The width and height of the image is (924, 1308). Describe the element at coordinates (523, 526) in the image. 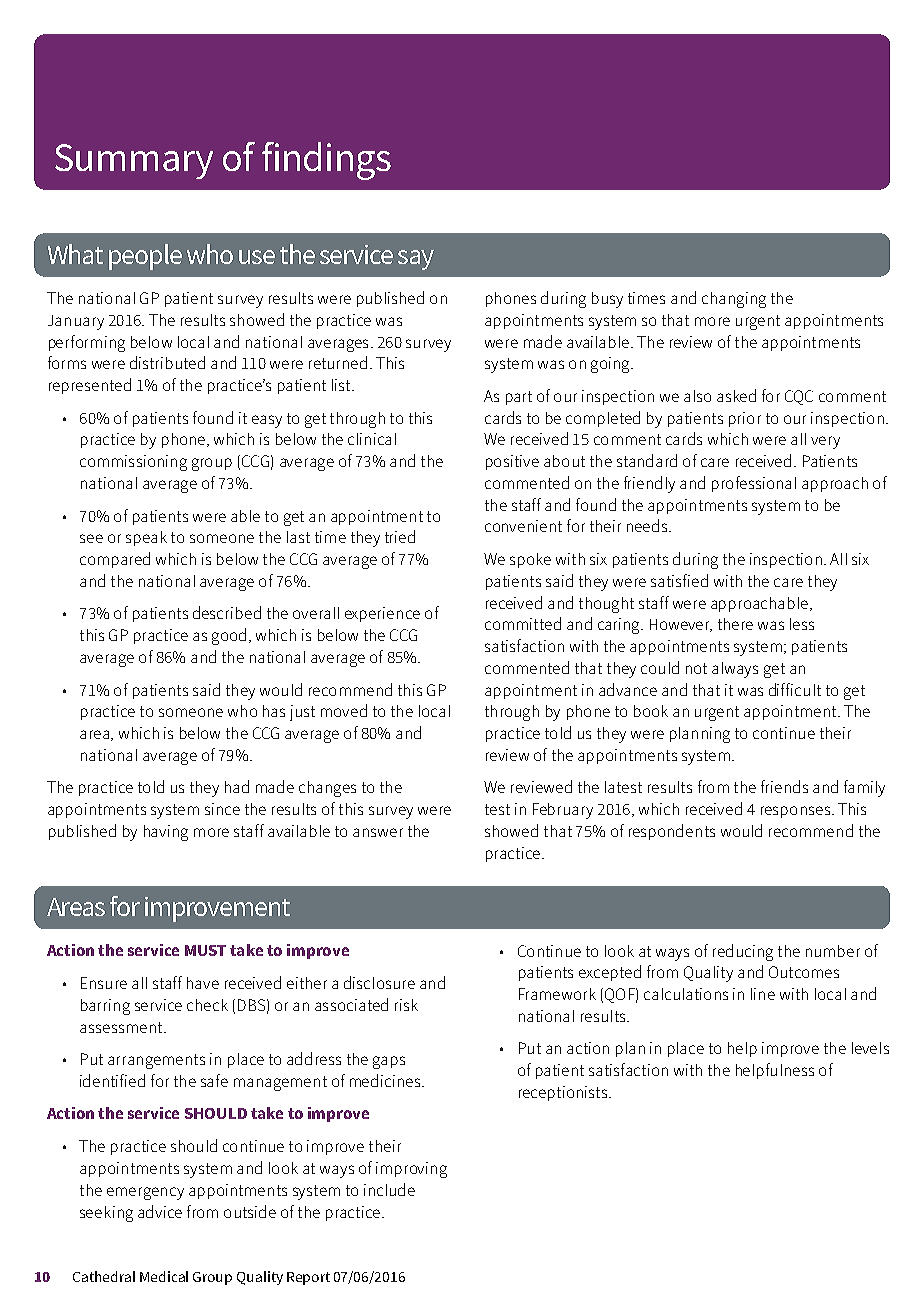

I see `convenient` at that location.
